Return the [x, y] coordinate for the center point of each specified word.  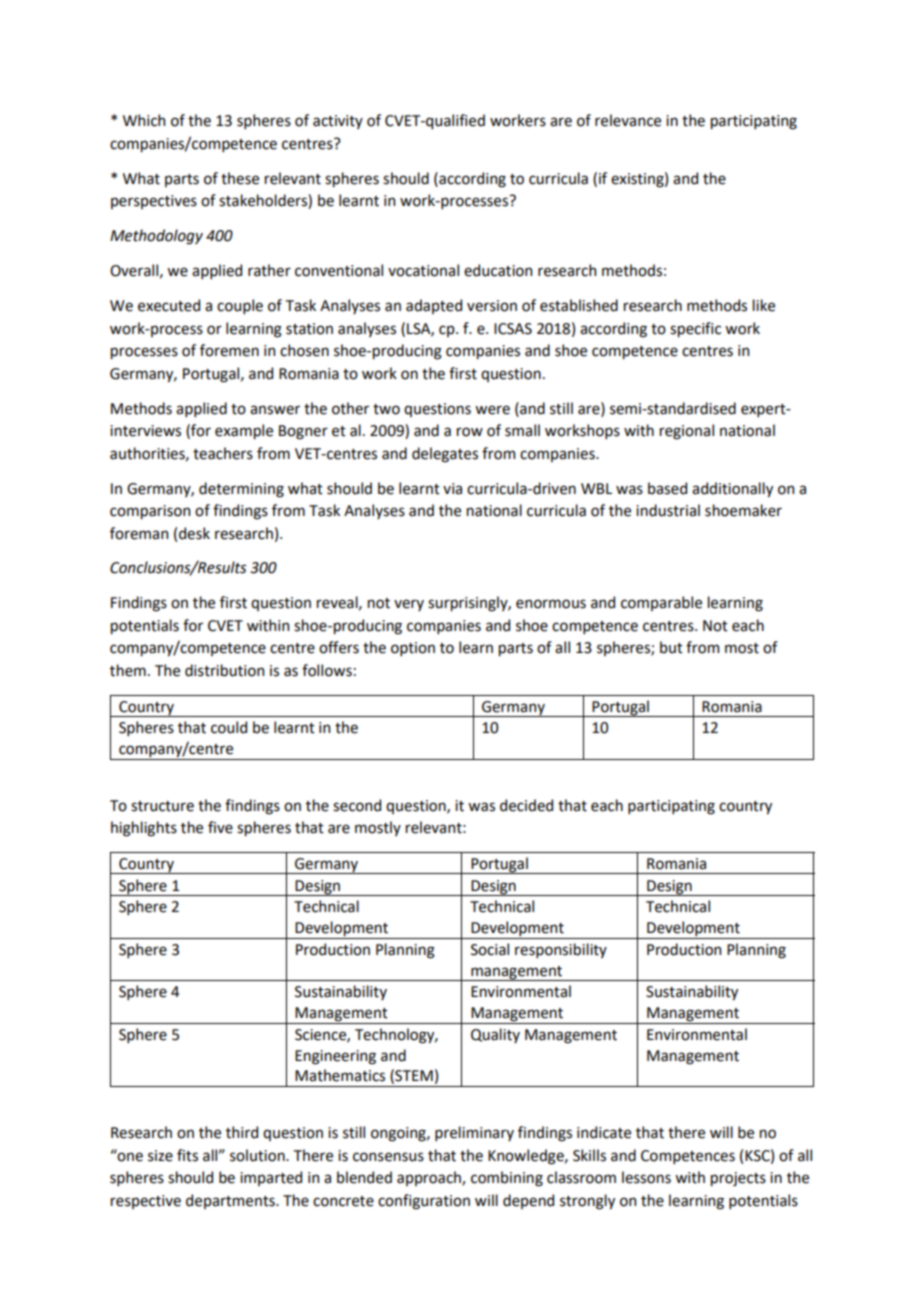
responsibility [561, 950]
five [220, 827]
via [452, 489]
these [240, 178]
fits [187, 1155]
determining [241, 490]
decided [526, 805]
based [667, 488]
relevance [628, 120]
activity [338, 122]
